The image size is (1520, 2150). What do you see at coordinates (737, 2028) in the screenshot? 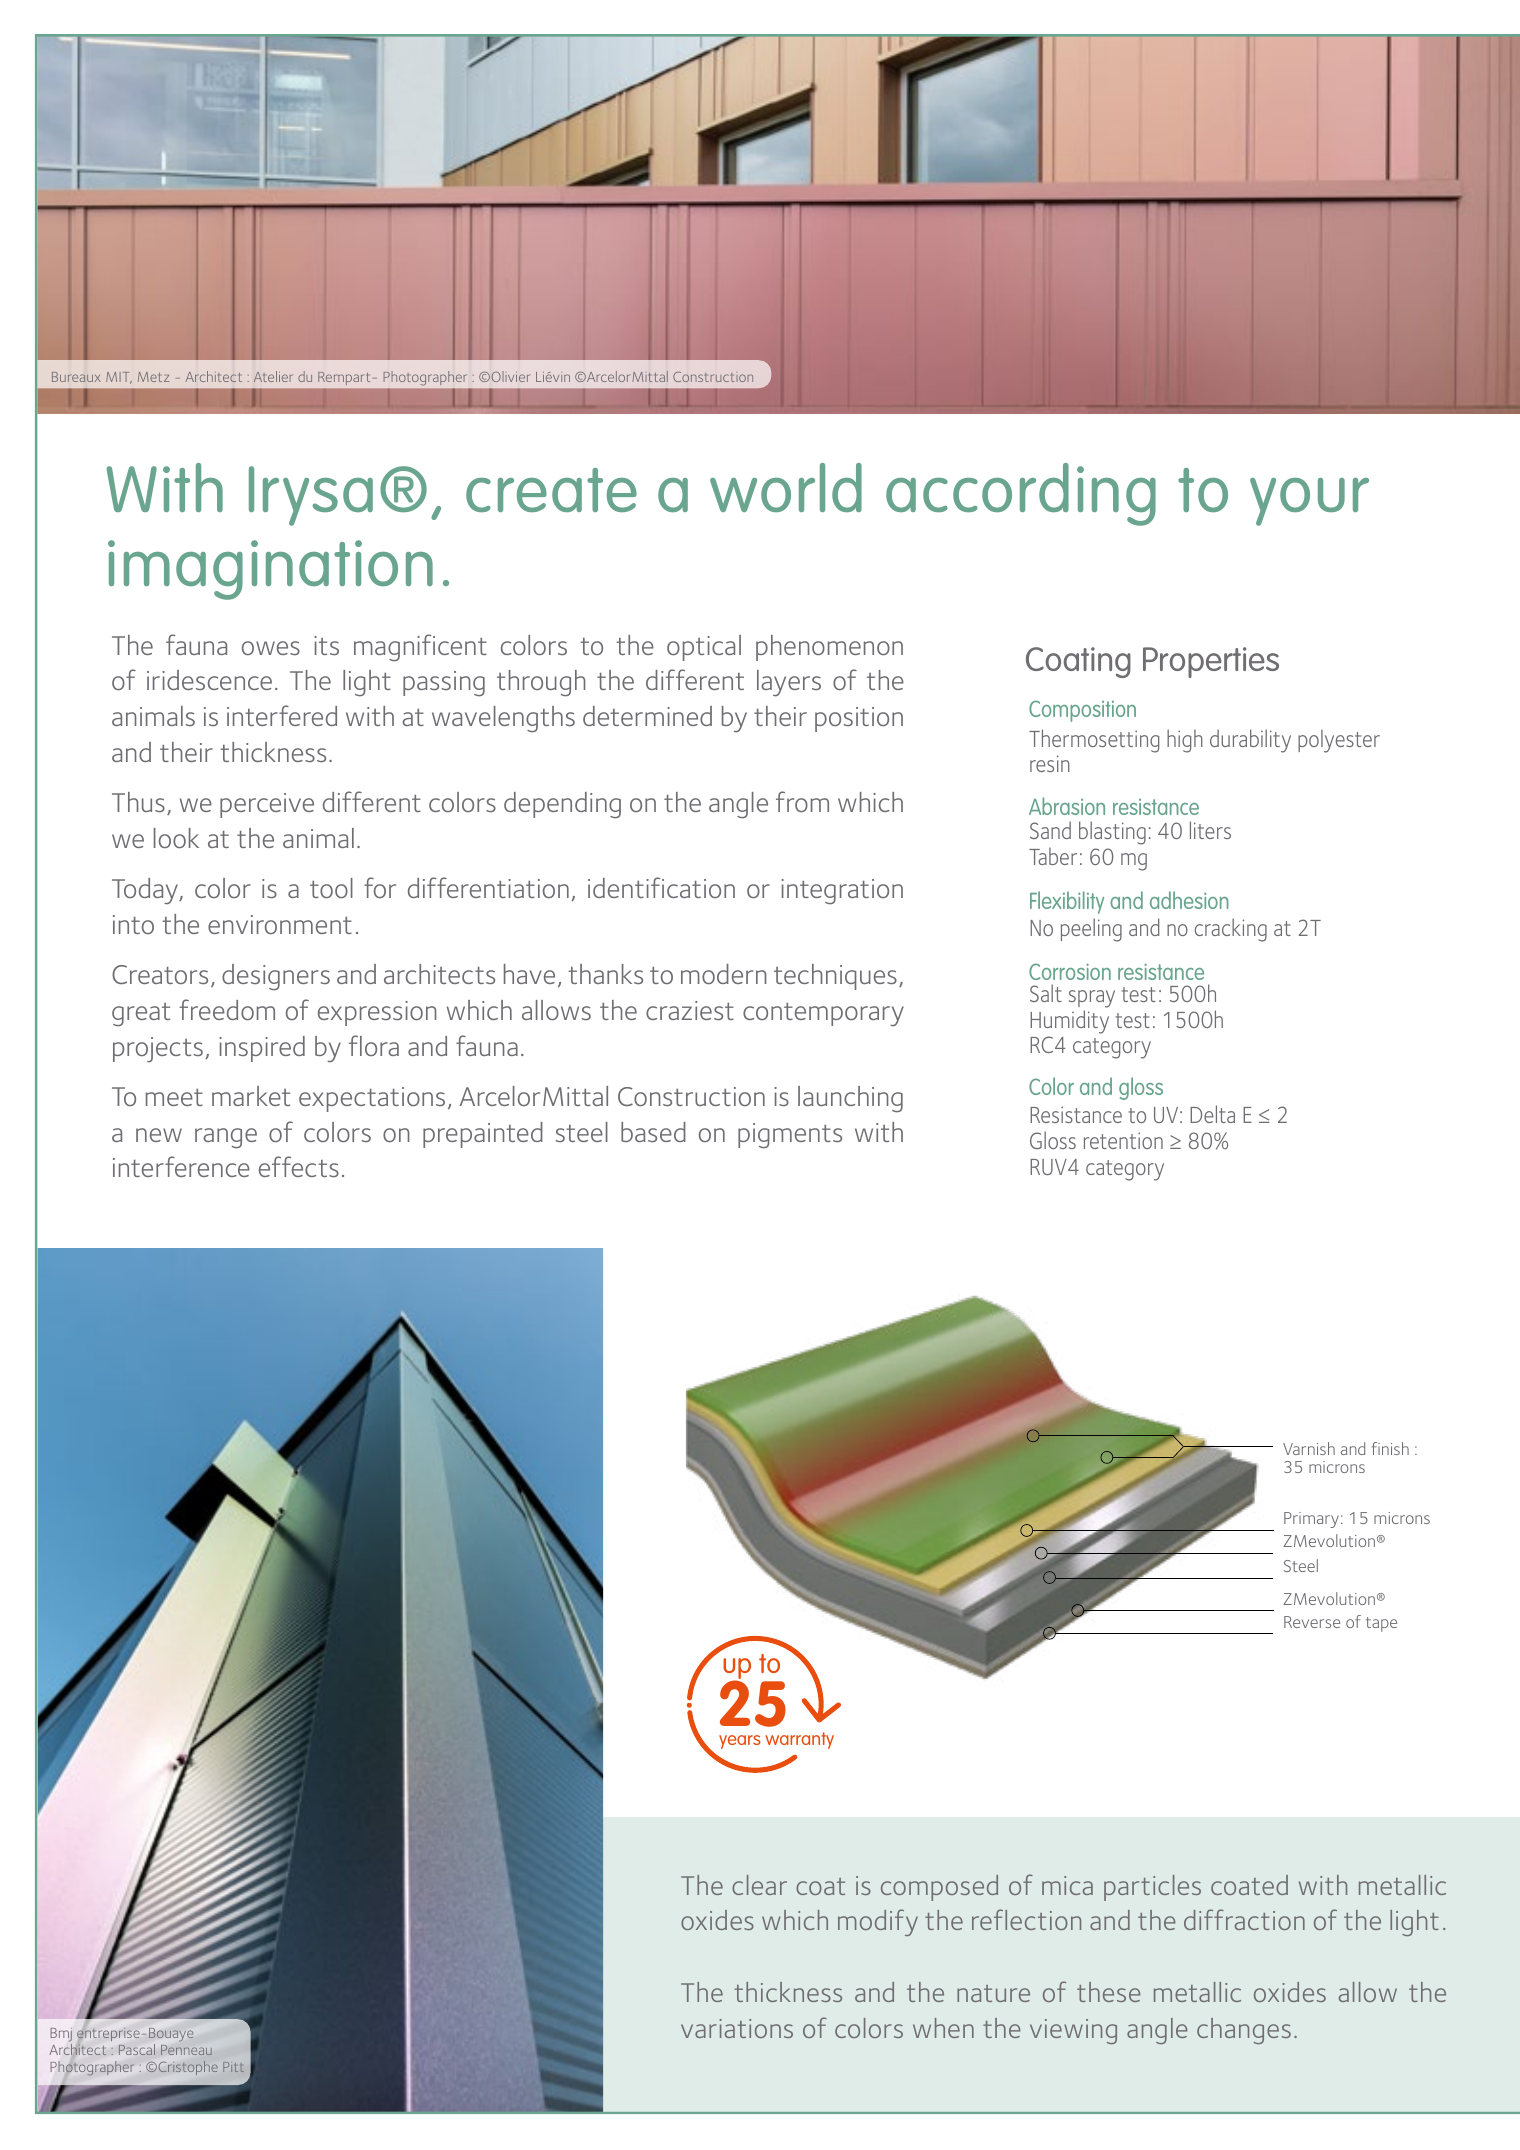
I see `variations` at bounding box center [737, 2028].
